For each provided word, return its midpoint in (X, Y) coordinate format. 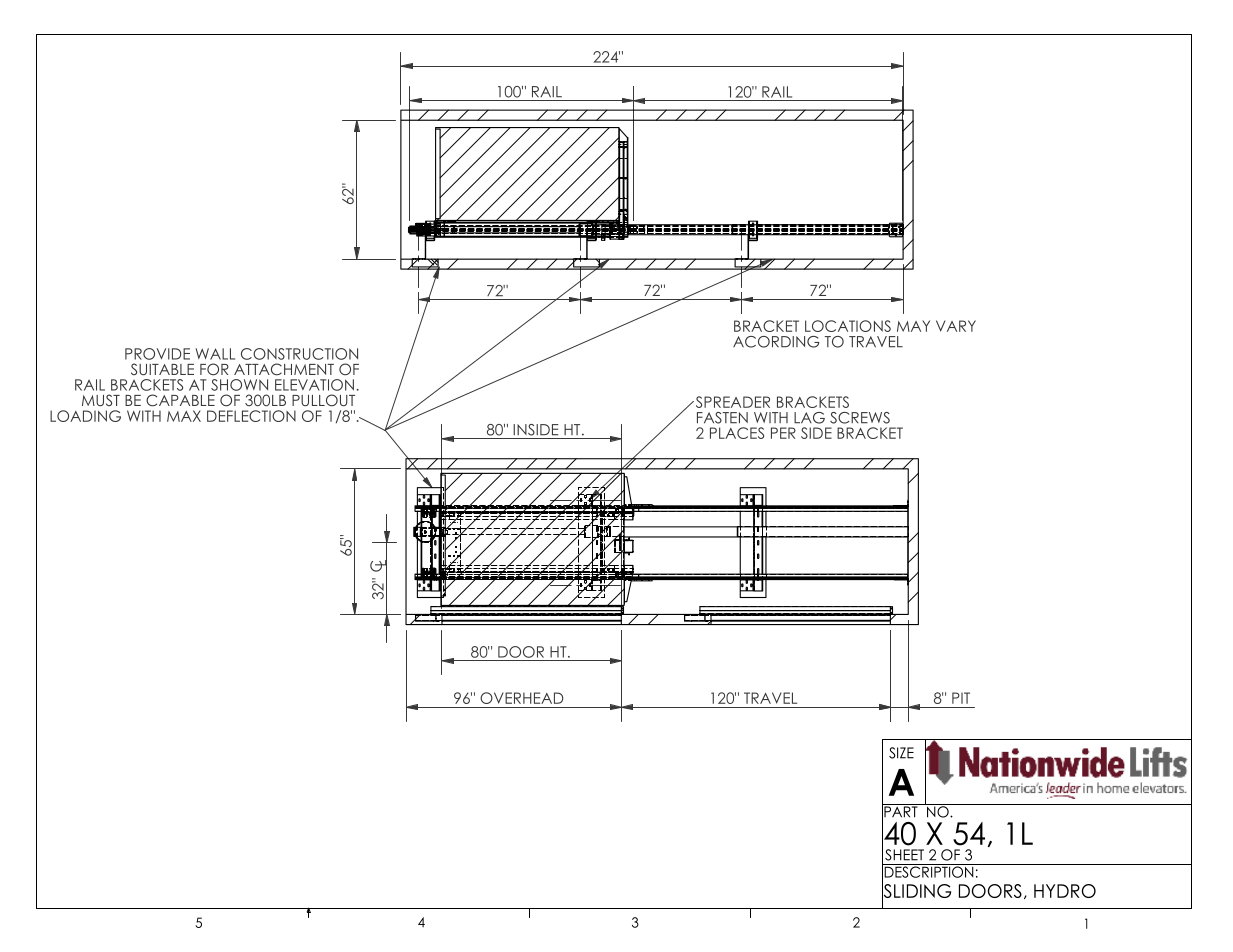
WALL (215, 354)
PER (783, 433)
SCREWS (860, 418)
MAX (184, 416)
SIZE (901, 753)
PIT (961, 698)
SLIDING (916, 891)
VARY (956, 326)
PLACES (737, 433)
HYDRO (1065, 891)
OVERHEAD (522, 698)
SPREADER (731, 402)
